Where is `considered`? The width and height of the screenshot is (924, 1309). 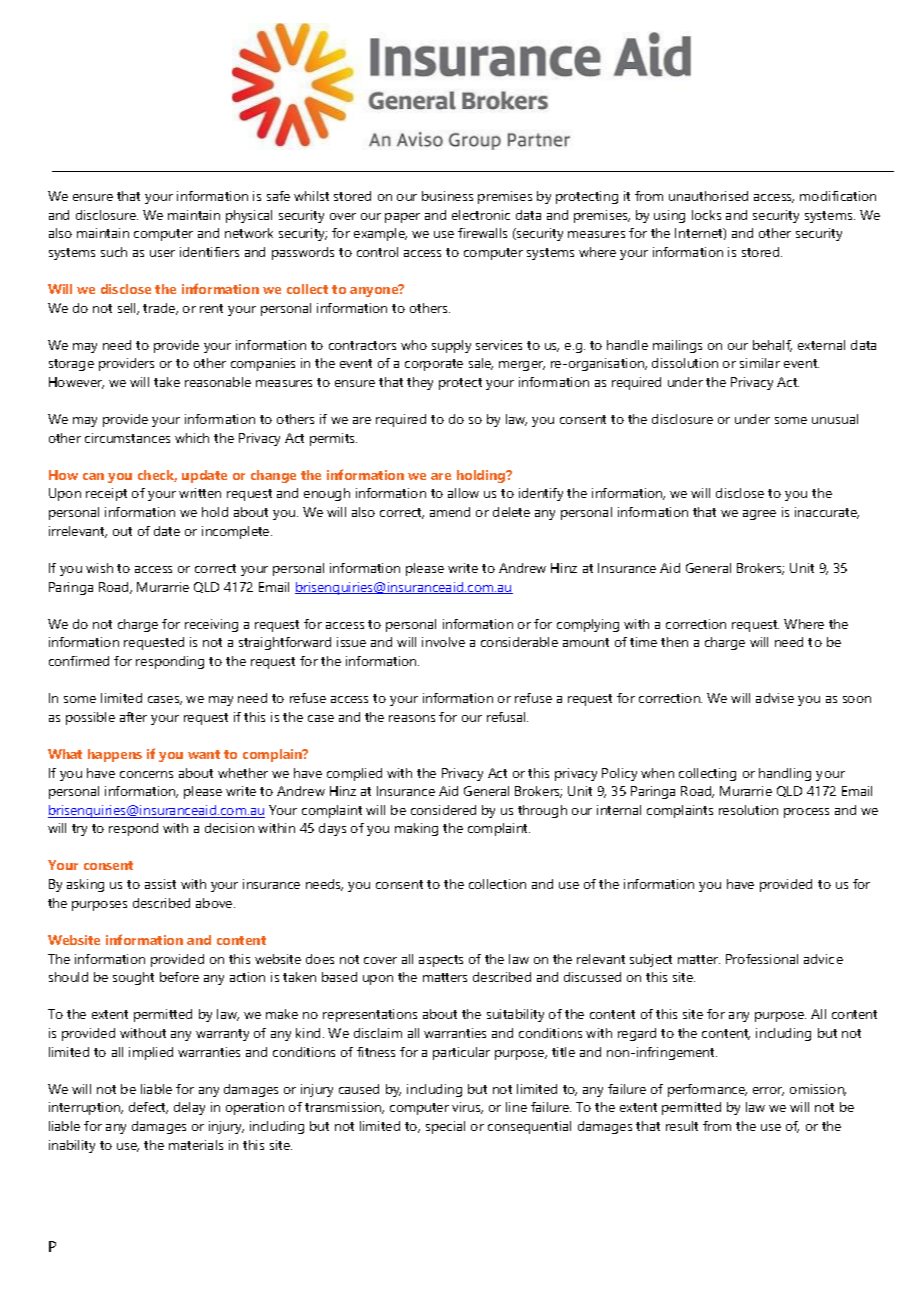 considered is located at coordinates (443, 810).
